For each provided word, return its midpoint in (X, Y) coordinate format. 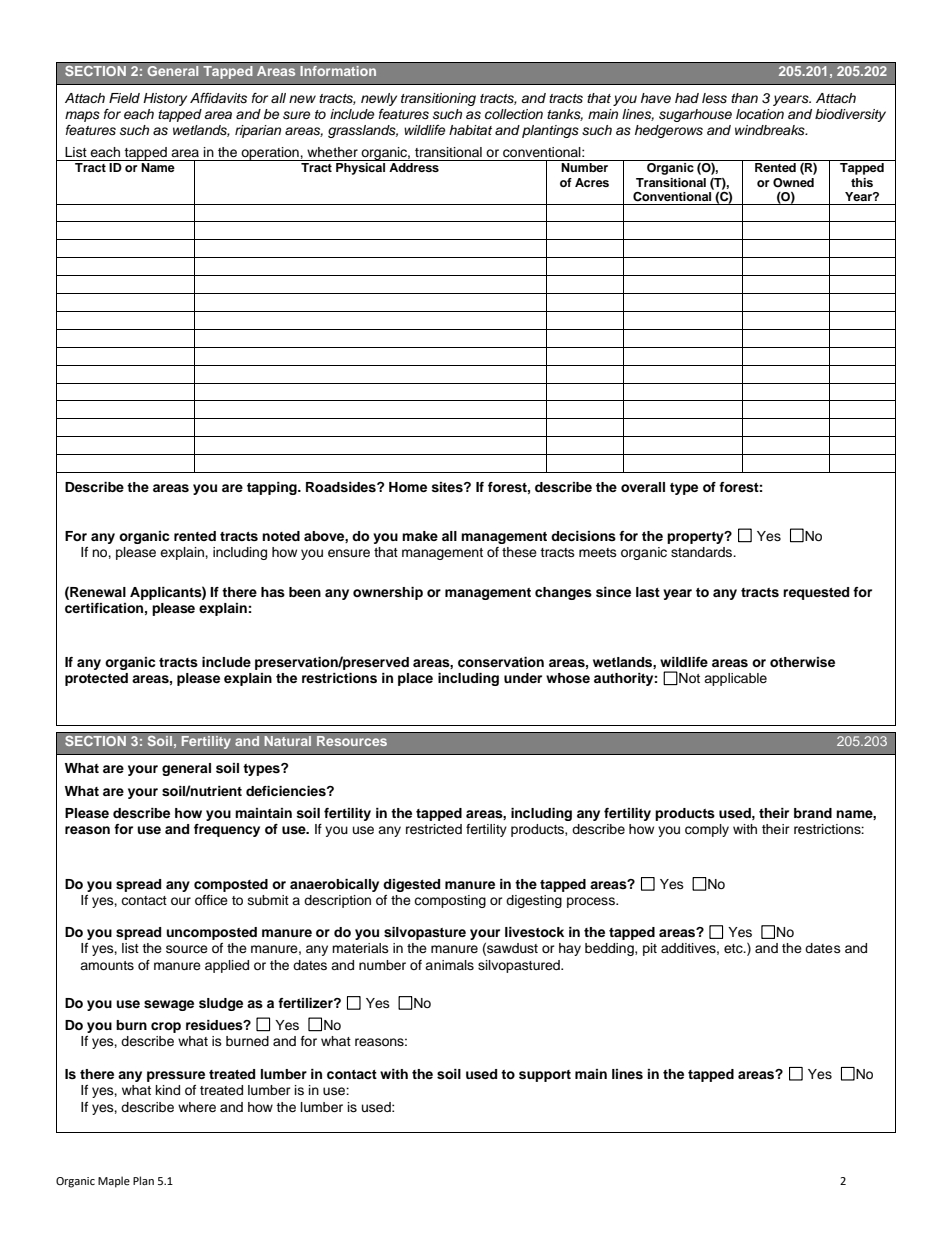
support (545, 1076)
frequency (227, 830)
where (197, 1107)
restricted (434, 829)
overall (643, 487)
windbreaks (771, 130)
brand (813, 813)
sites (448, 487)
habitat (470, 130)
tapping (273, 488)
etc (734, 949)
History (165, 99)
